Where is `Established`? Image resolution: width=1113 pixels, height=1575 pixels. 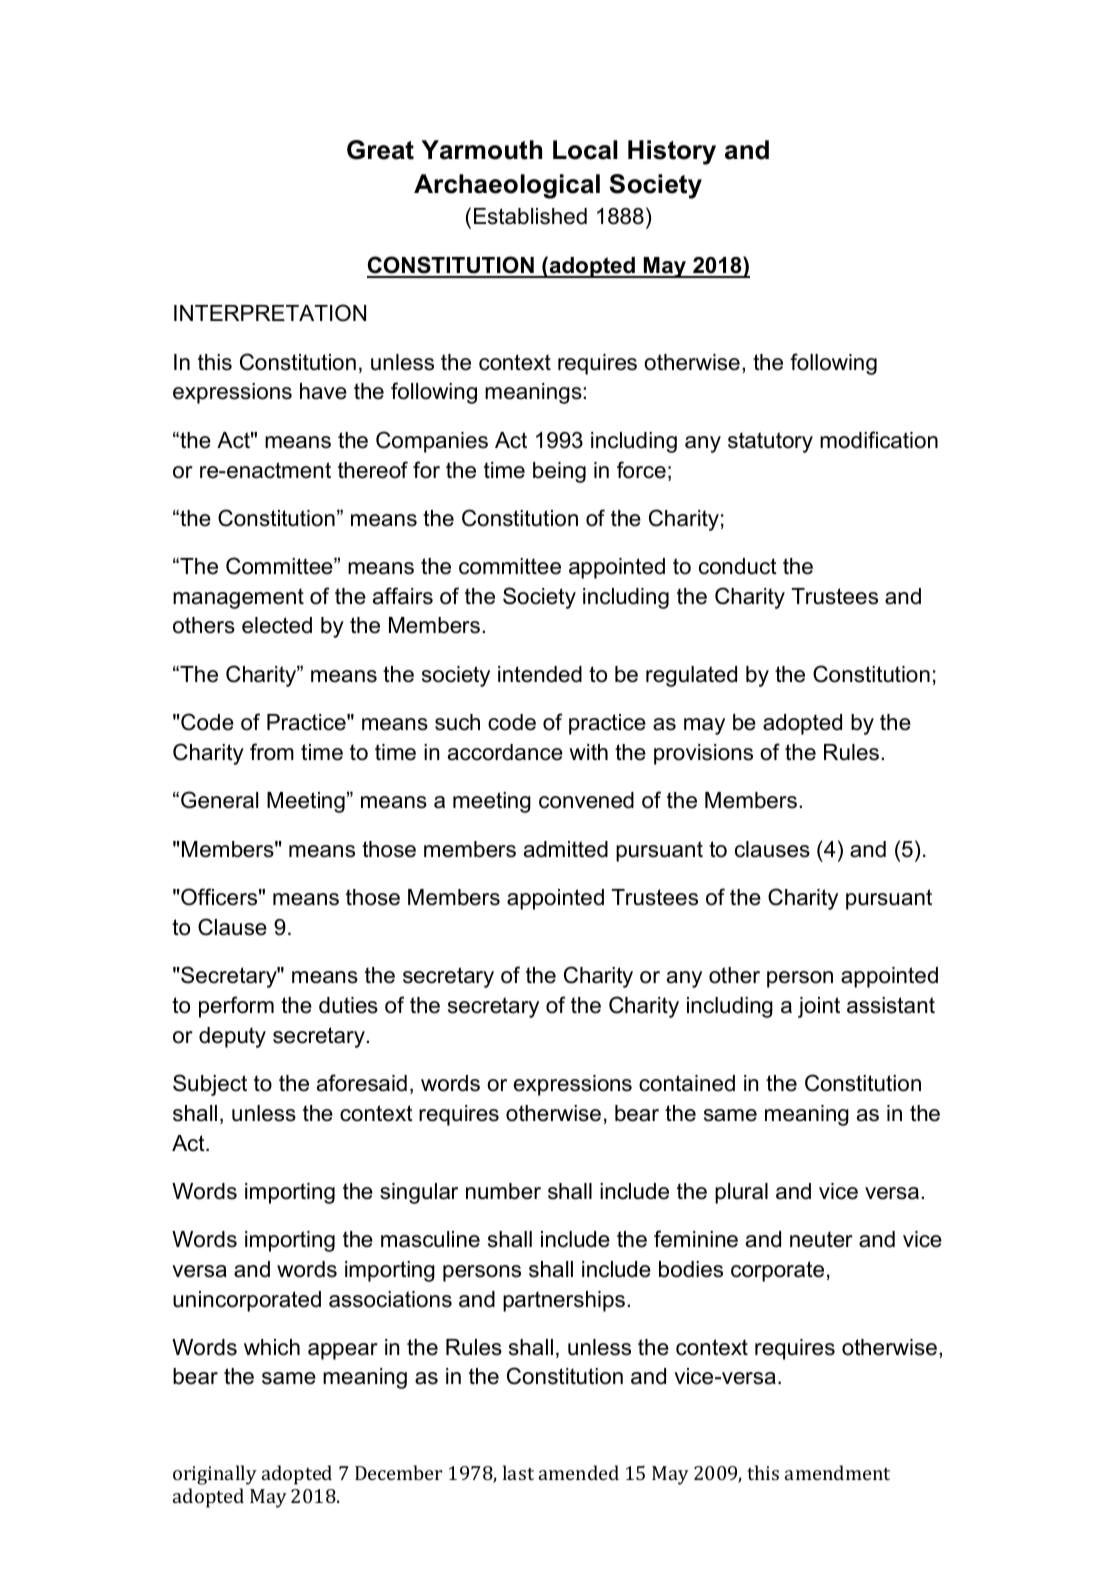
Established is located at coordinates (530, 216).
